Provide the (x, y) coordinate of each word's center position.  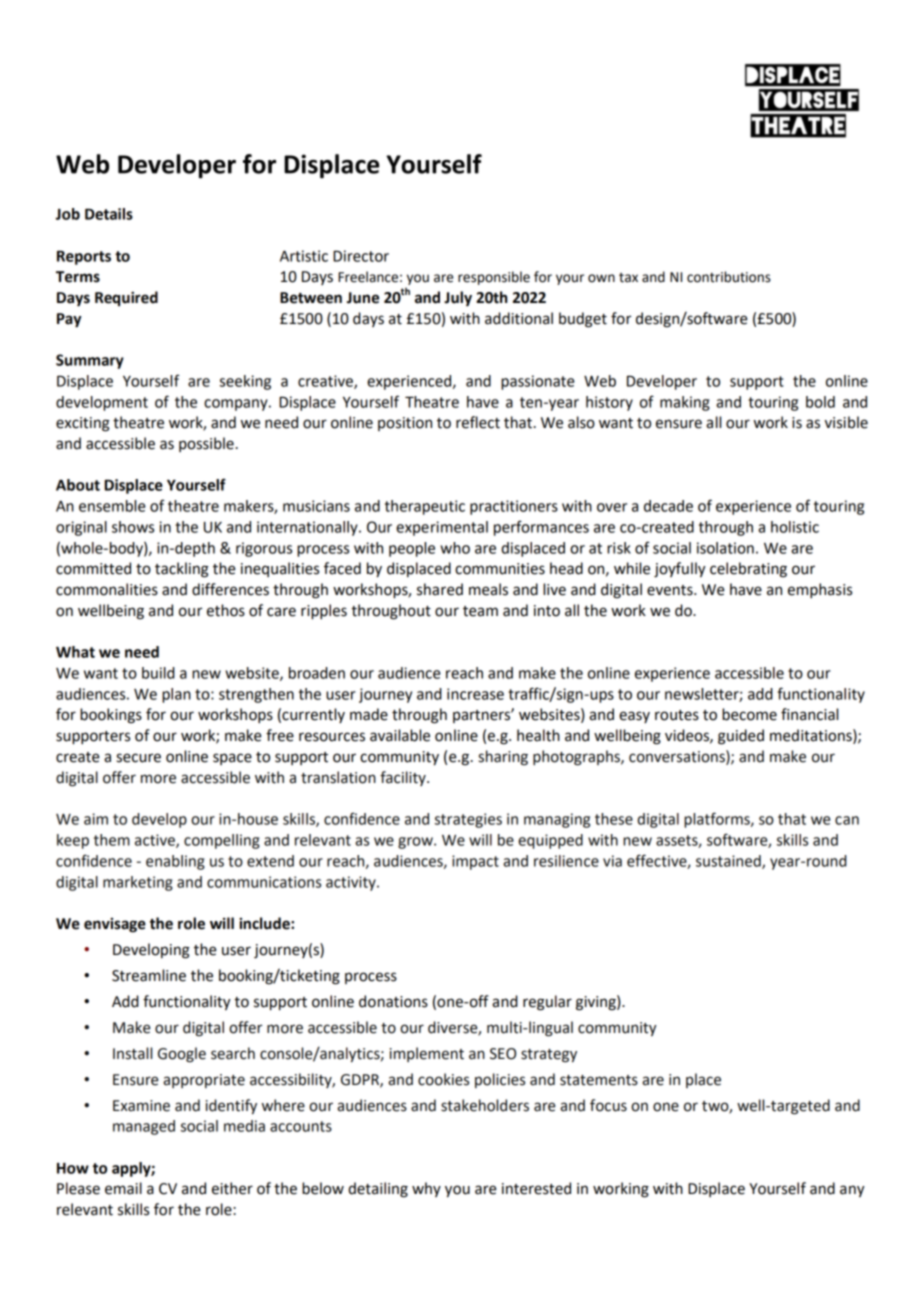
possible (206, 444)
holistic (795, 527)
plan (176, 695)
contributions (729, 277)
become (749, 714)
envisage (115, 925)
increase (475, 694)
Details (109, 214)
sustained (729, 862)
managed (144, 1127)
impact (475, 862)
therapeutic (425, 507)
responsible (494, 278)
